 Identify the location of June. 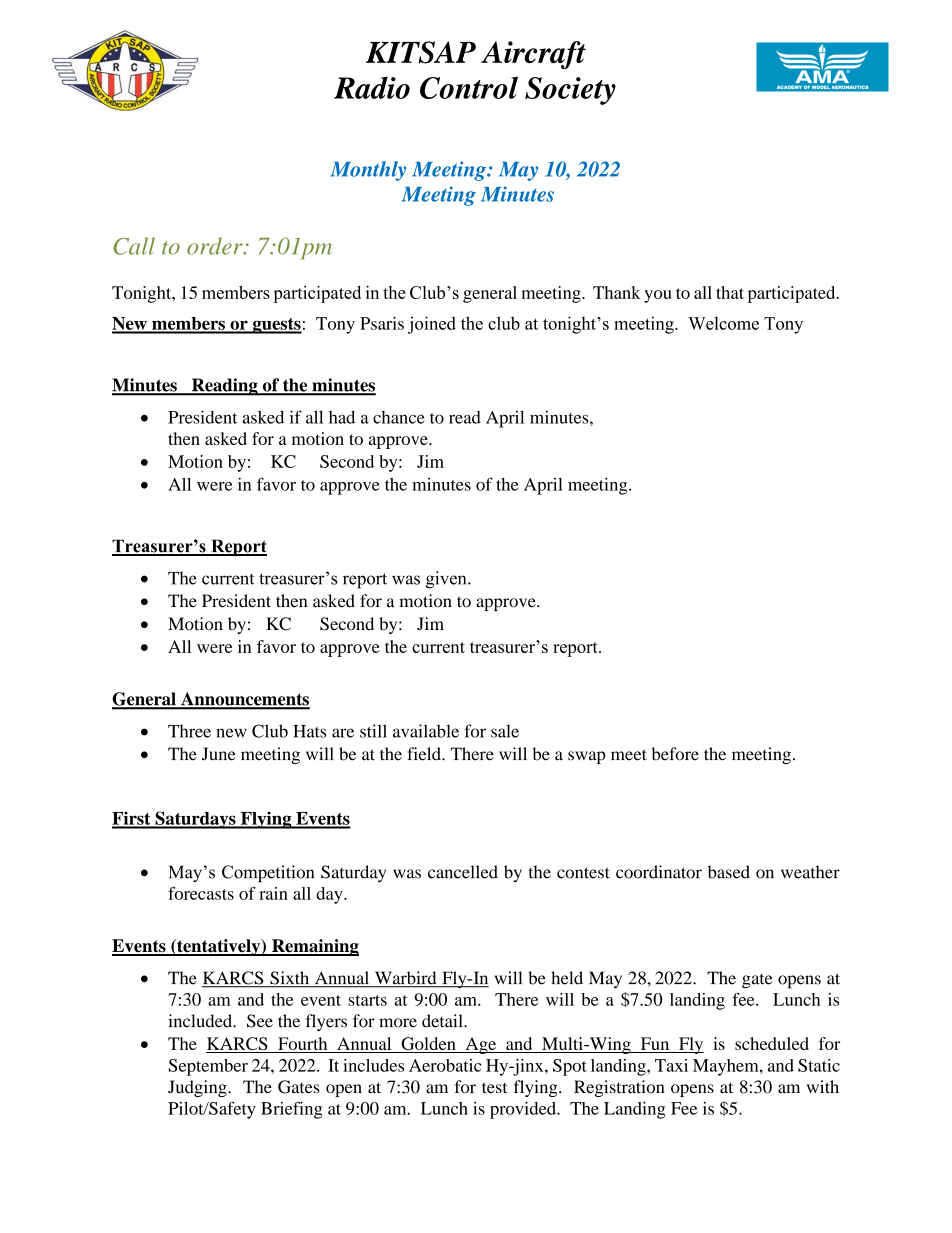
(219, 754).
